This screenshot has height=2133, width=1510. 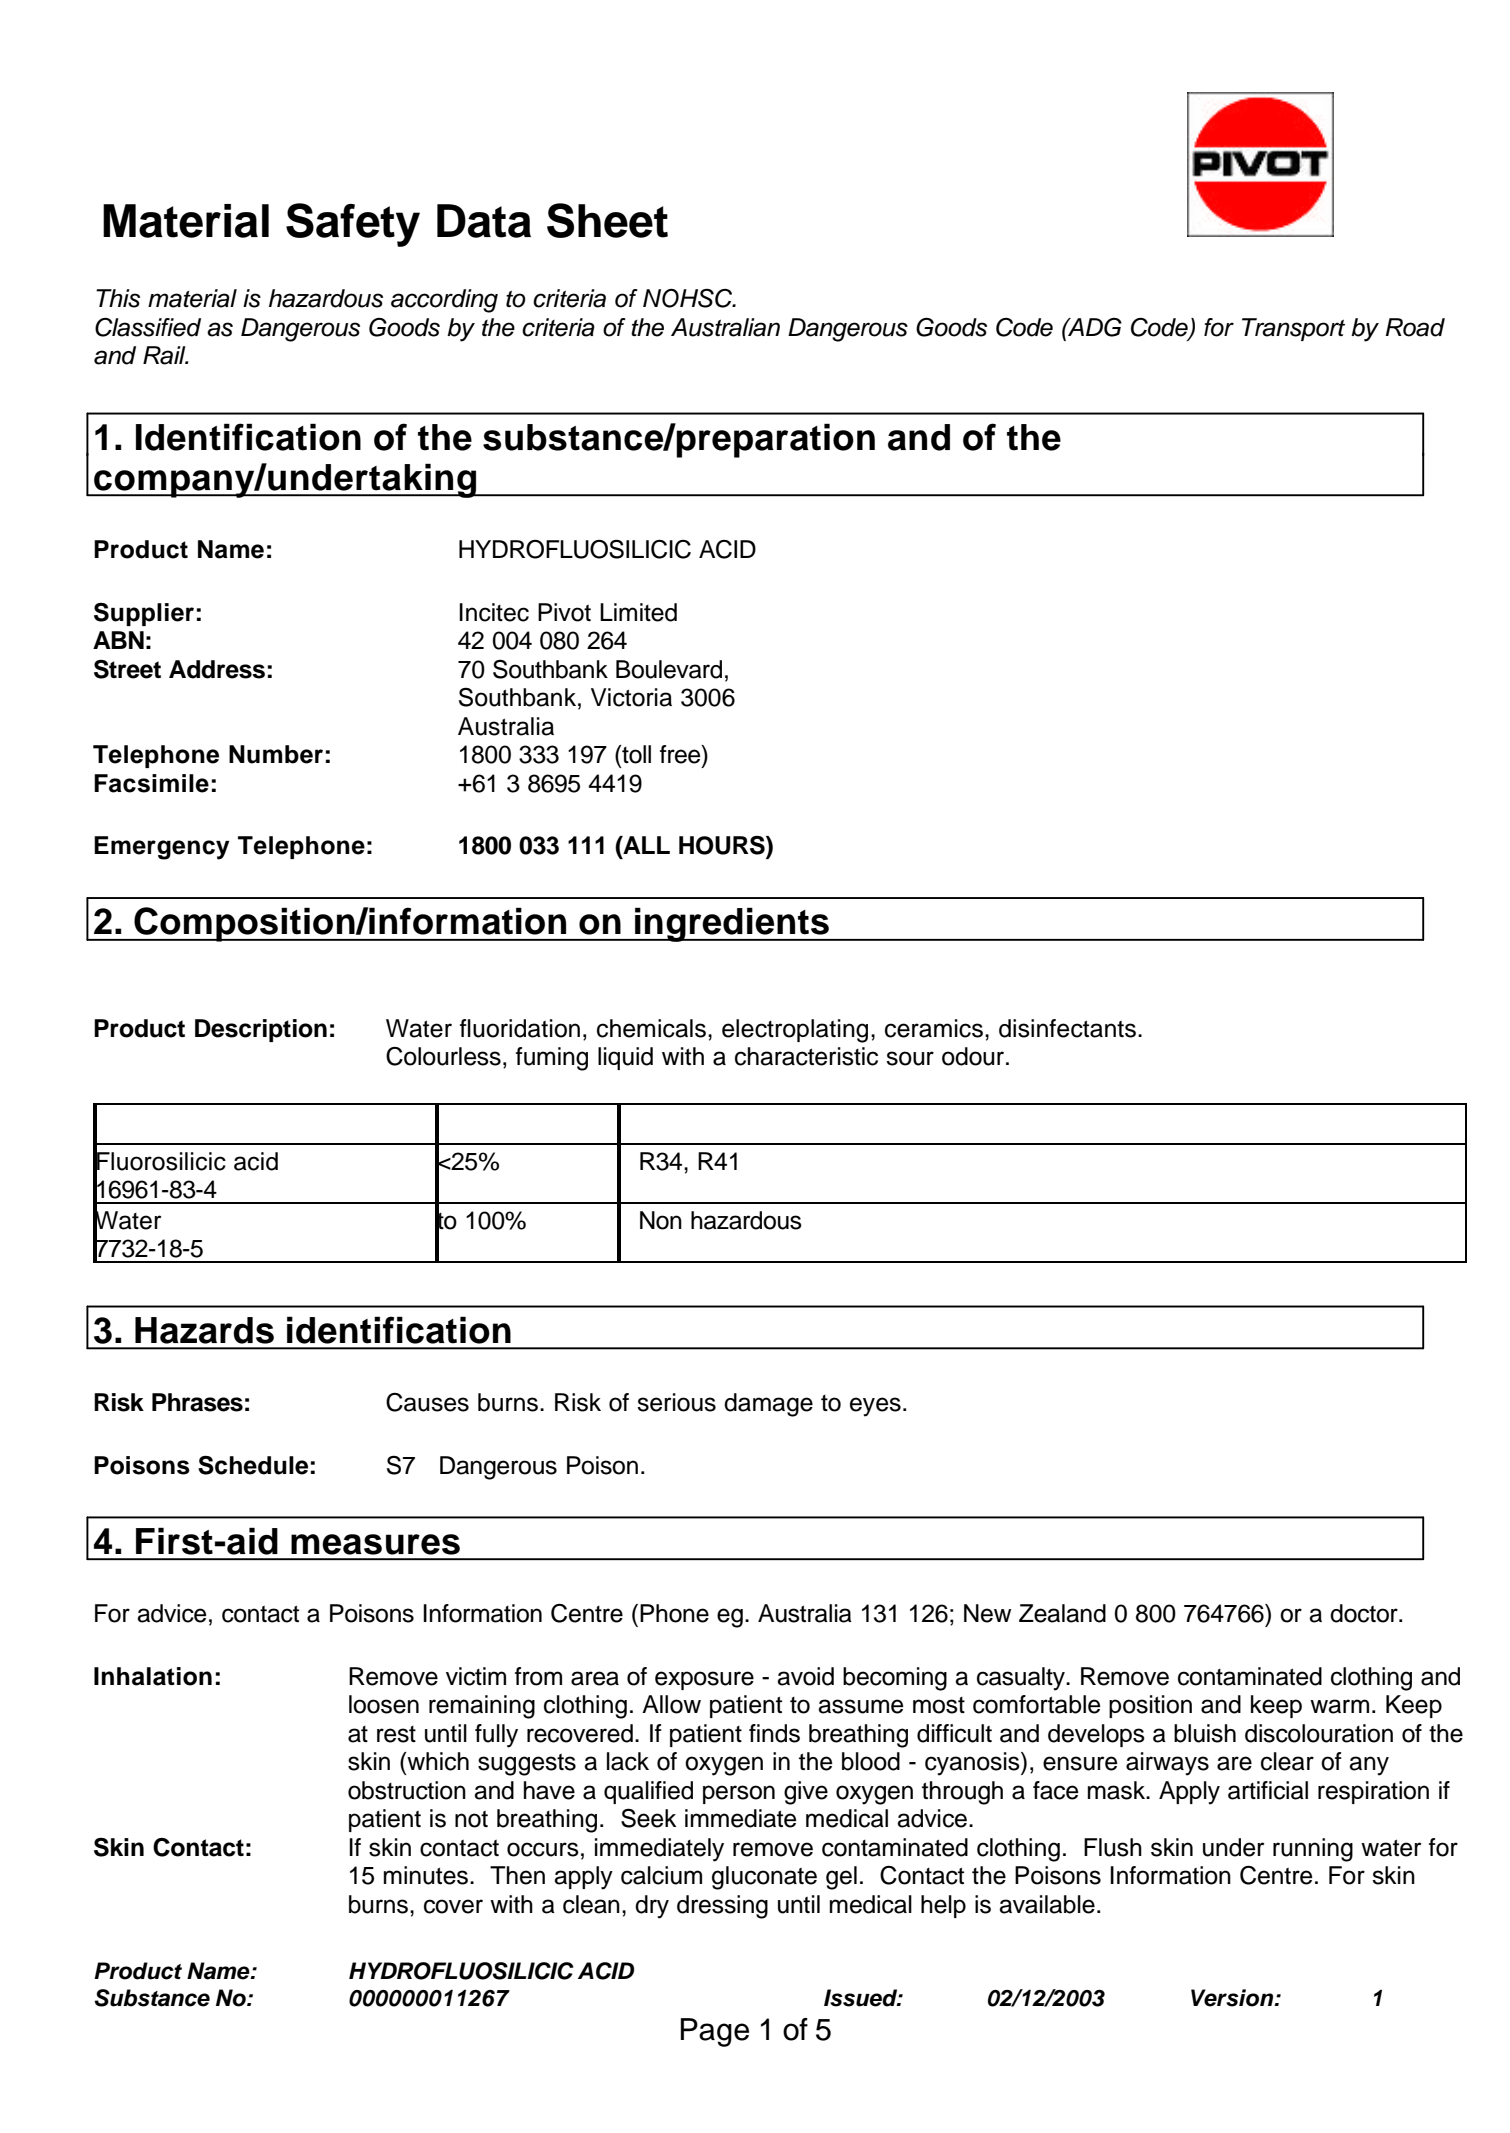 I want to click on HOURS, so click(x=723, y=845).
